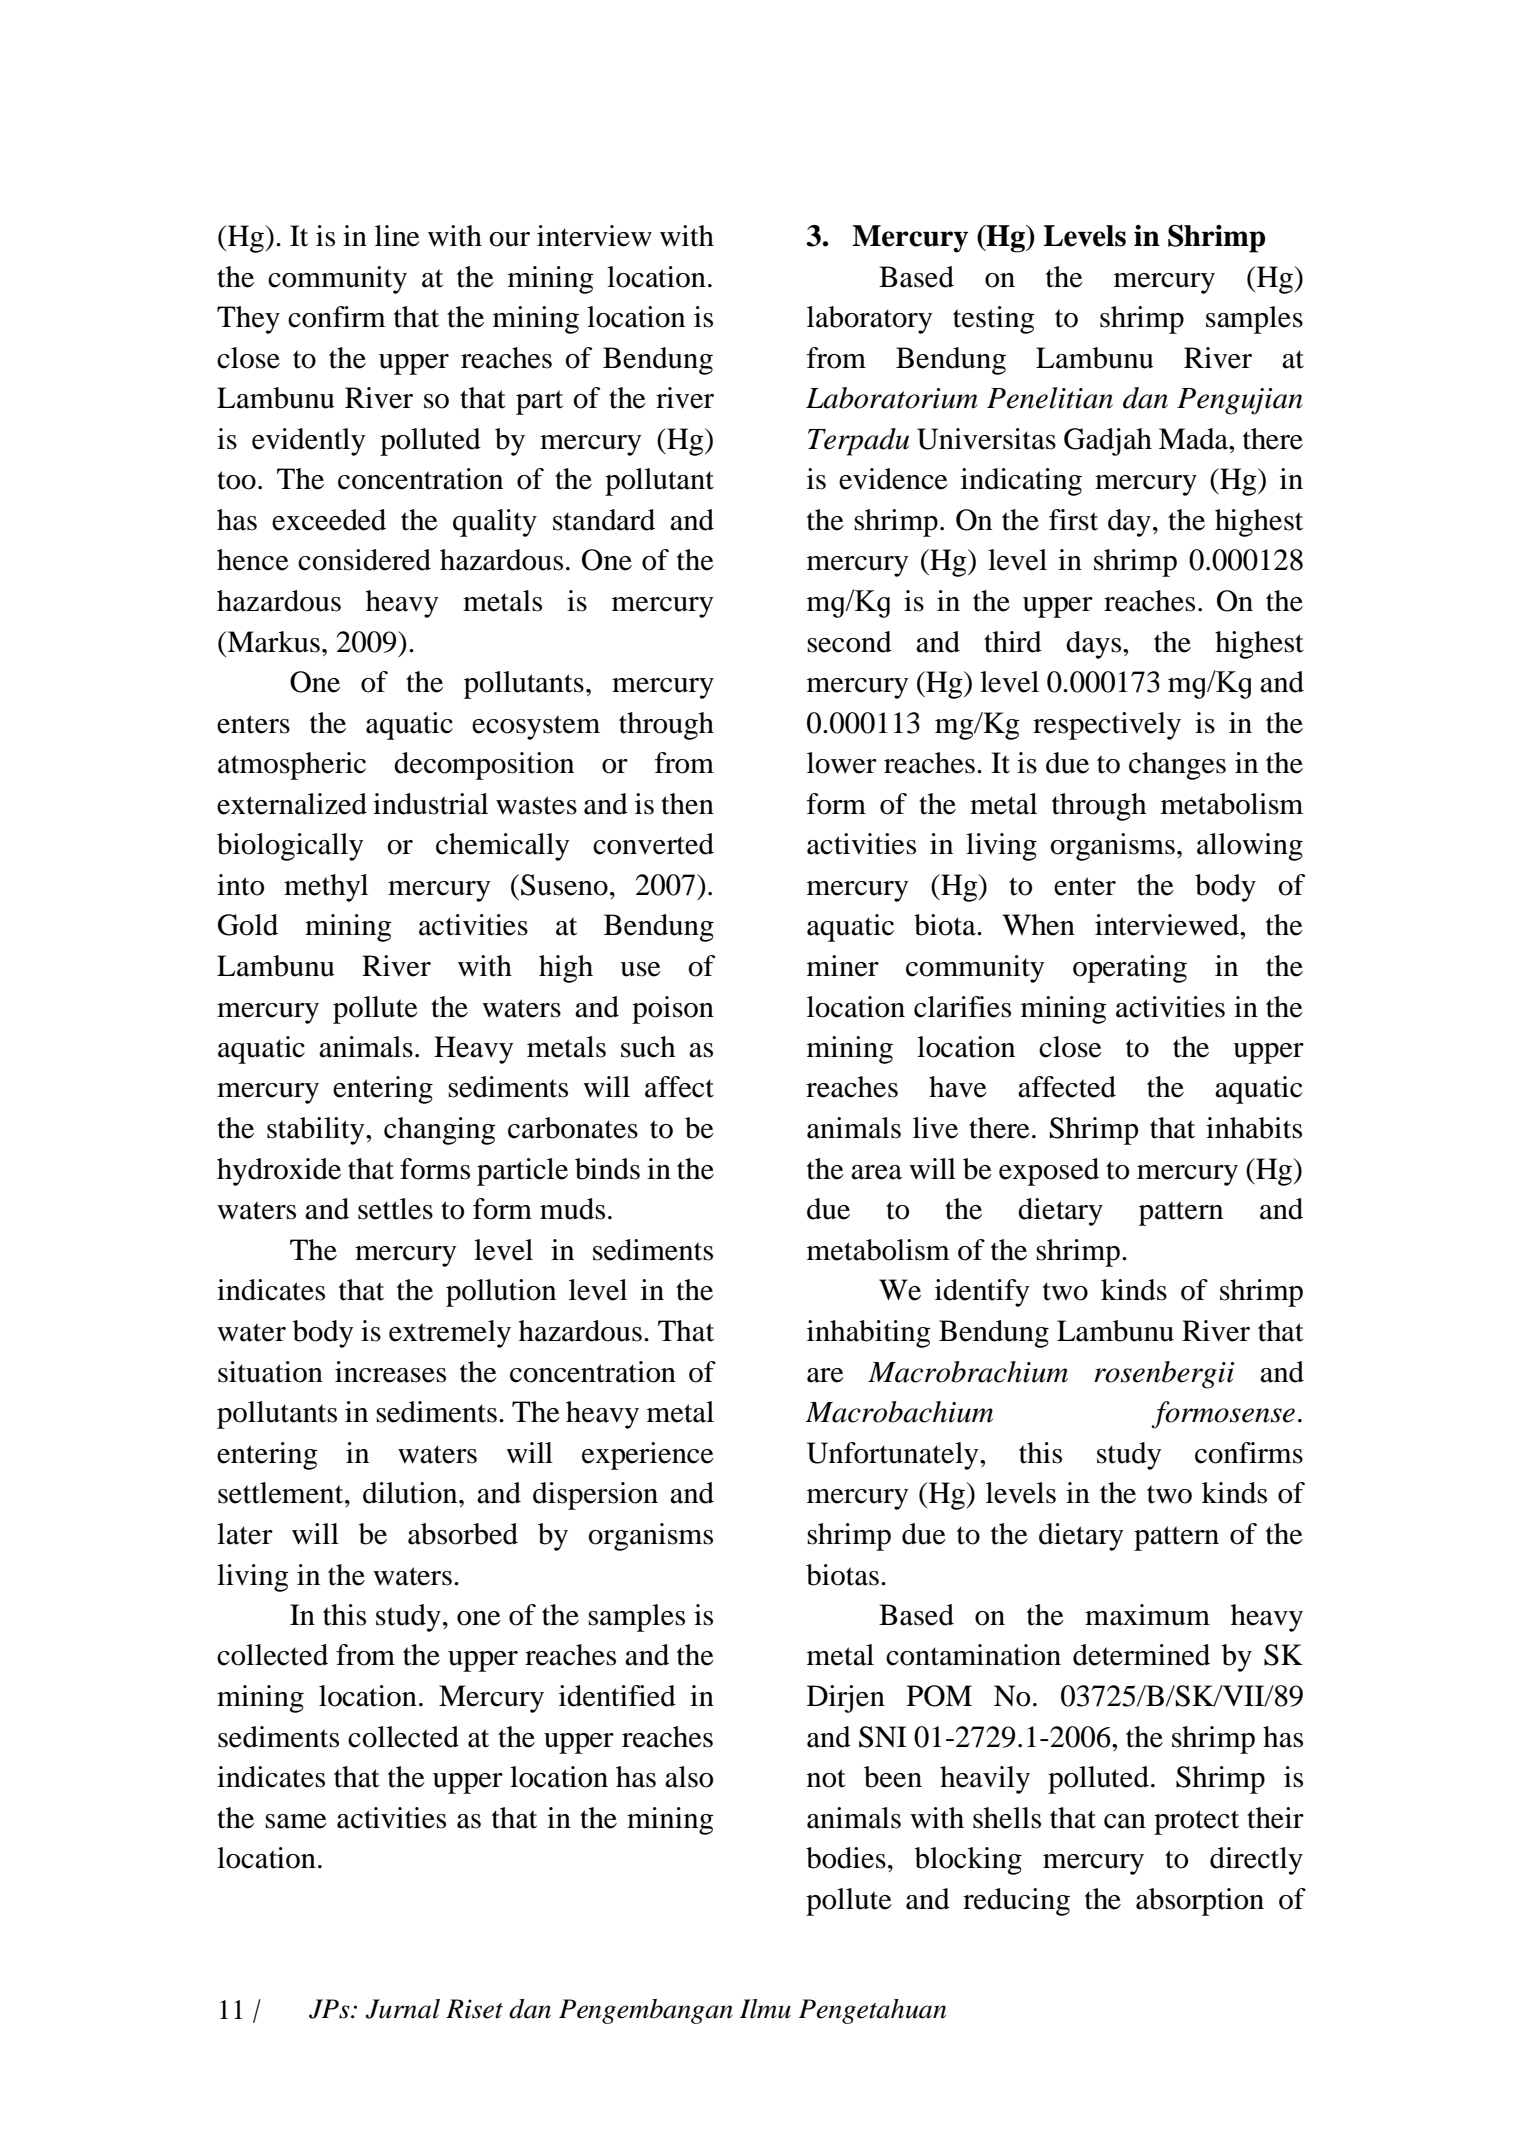 This page has height=2151, width=1521. What do you see at coordinates (326, 888) in the page?
I see `methyl` at bounding box center [326, 888].
